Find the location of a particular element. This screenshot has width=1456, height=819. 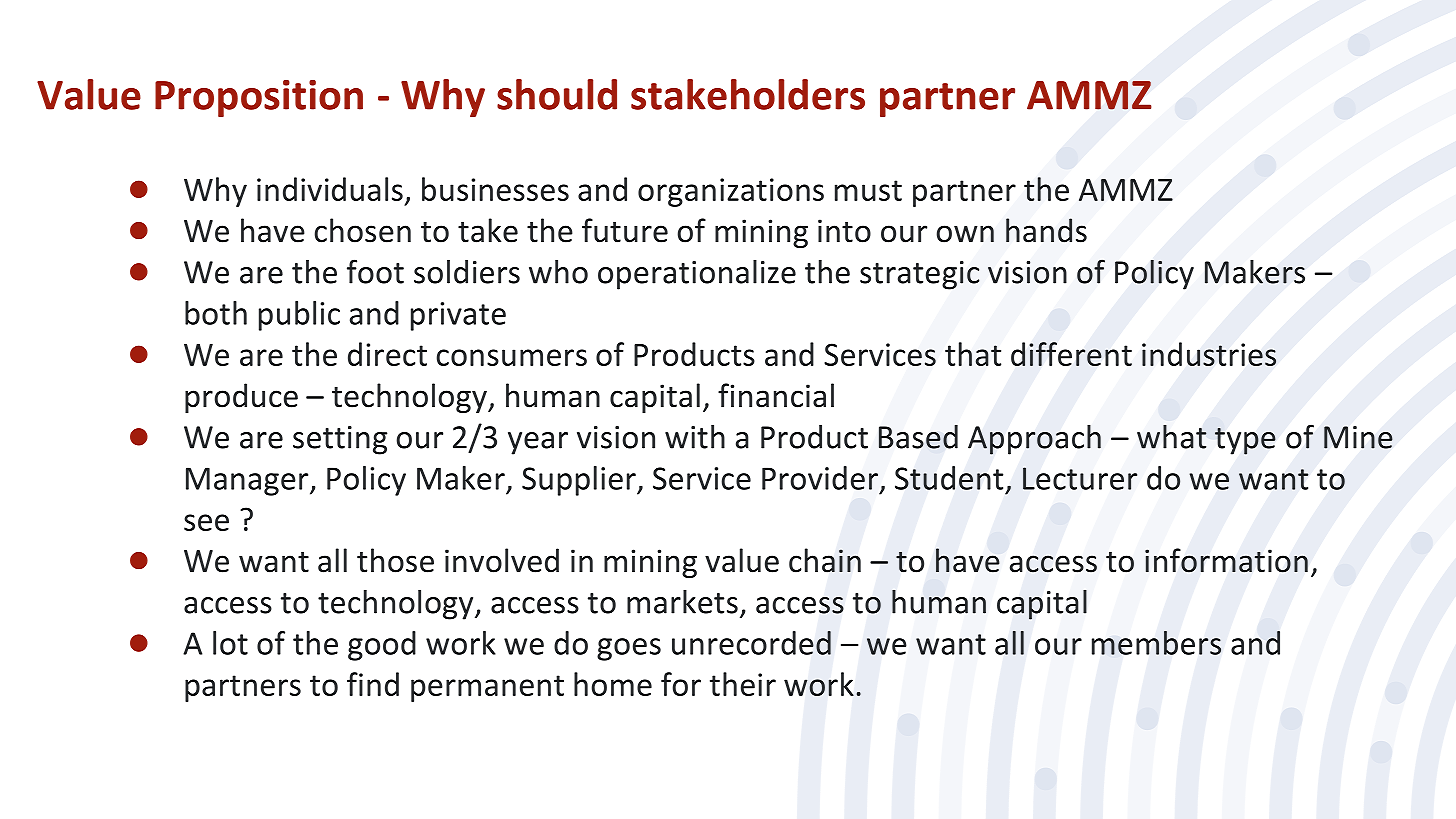

produce is located at coordinates (241, 398).
